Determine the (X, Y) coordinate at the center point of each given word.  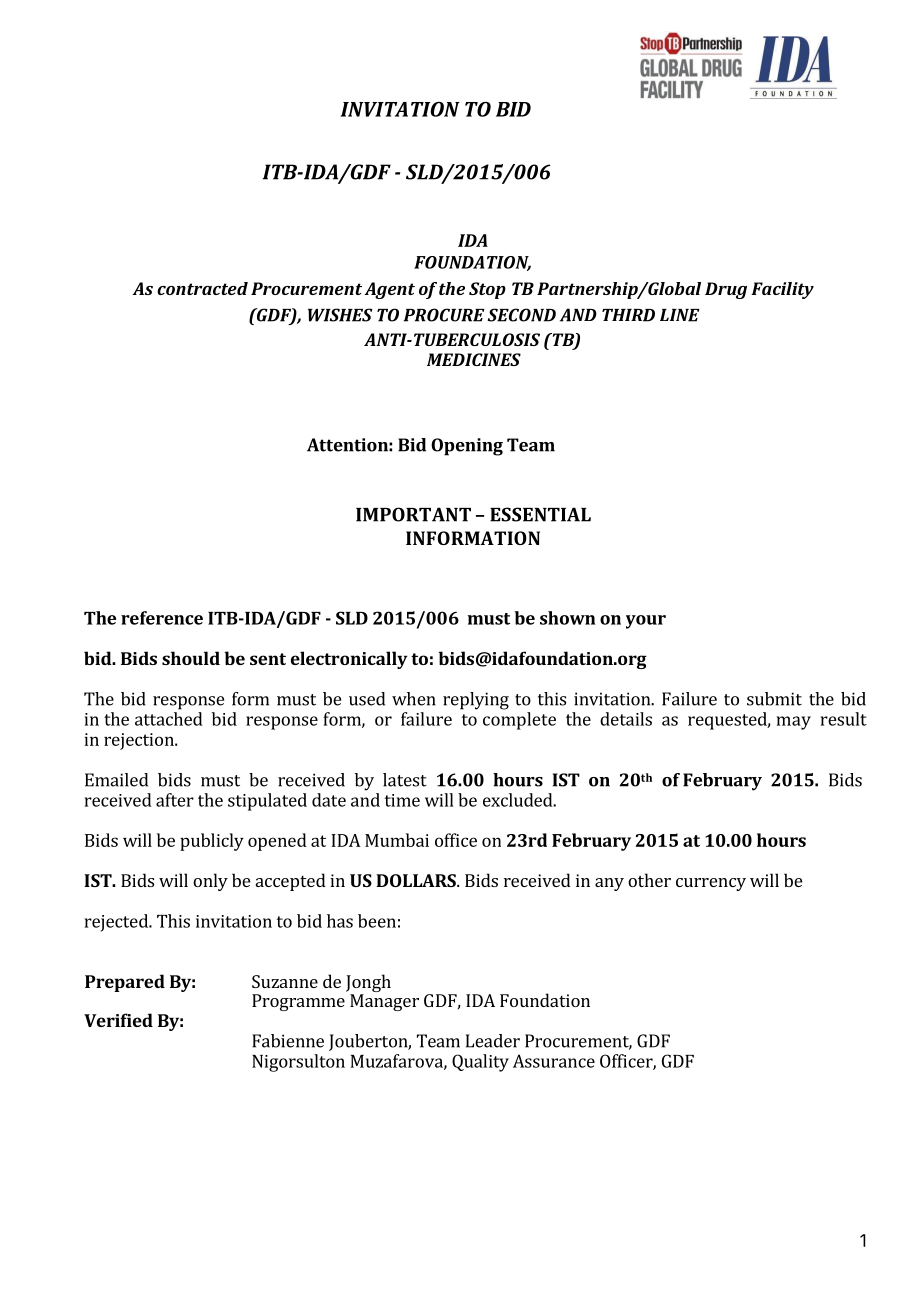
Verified (118, 1020)
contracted (202, 288)
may (794, 723)
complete (519, 721)
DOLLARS (417, 880)
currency (711, 884)
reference (162, 618)
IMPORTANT (413, 514)
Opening (467, 447)
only (210, 882)
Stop (487, 290)
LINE (680, 315)
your (646, 622)
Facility (782, 290)
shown (567, 618)
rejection (140, 741)
